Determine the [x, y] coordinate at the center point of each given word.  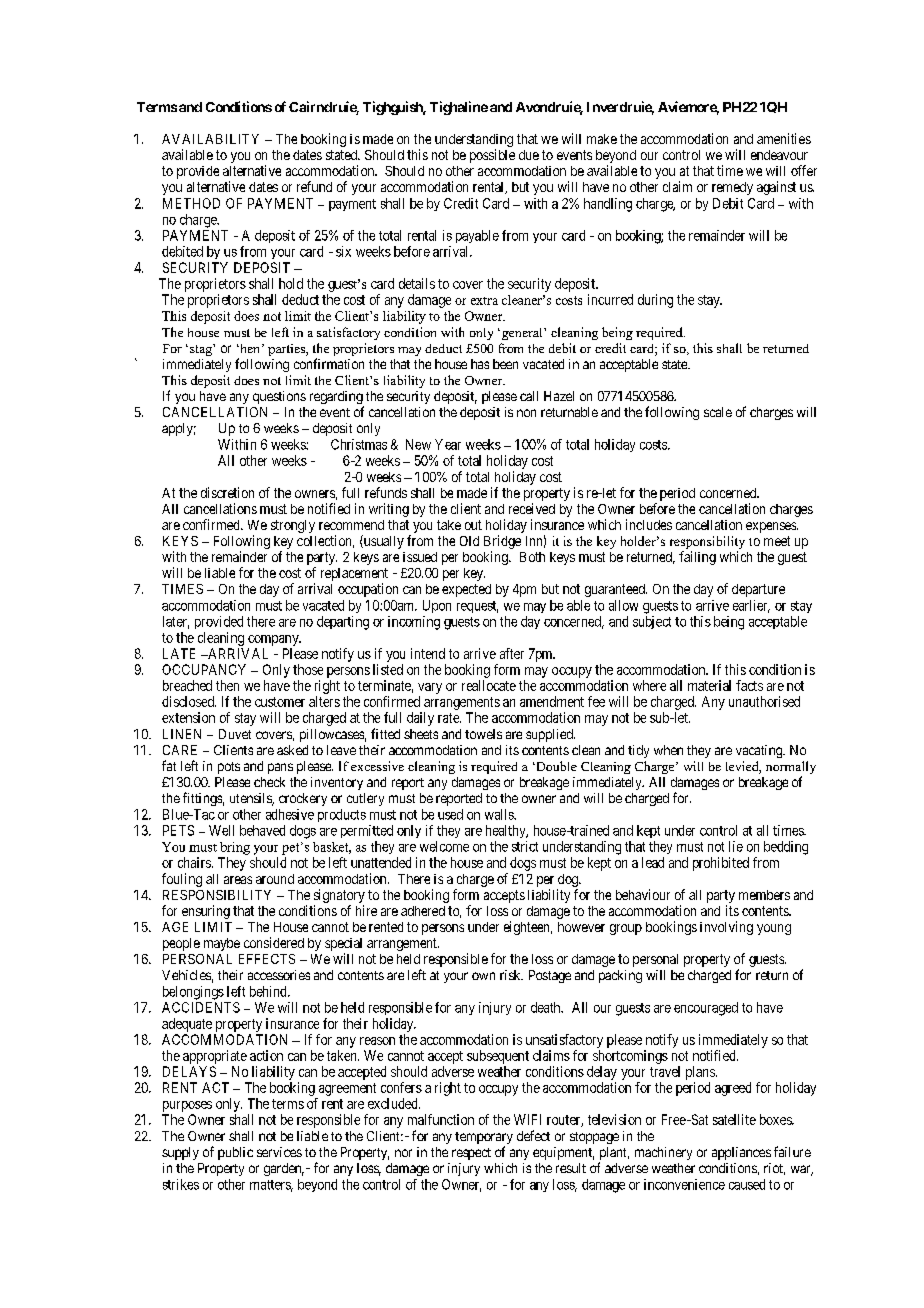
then [227, 685]
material [709, 685]
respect [471, 1154]
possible [492, 156]
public [235, 1153]
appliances [741, 1153]
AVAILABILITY [210, 139]
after [512, 653]
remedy [732, 188]
